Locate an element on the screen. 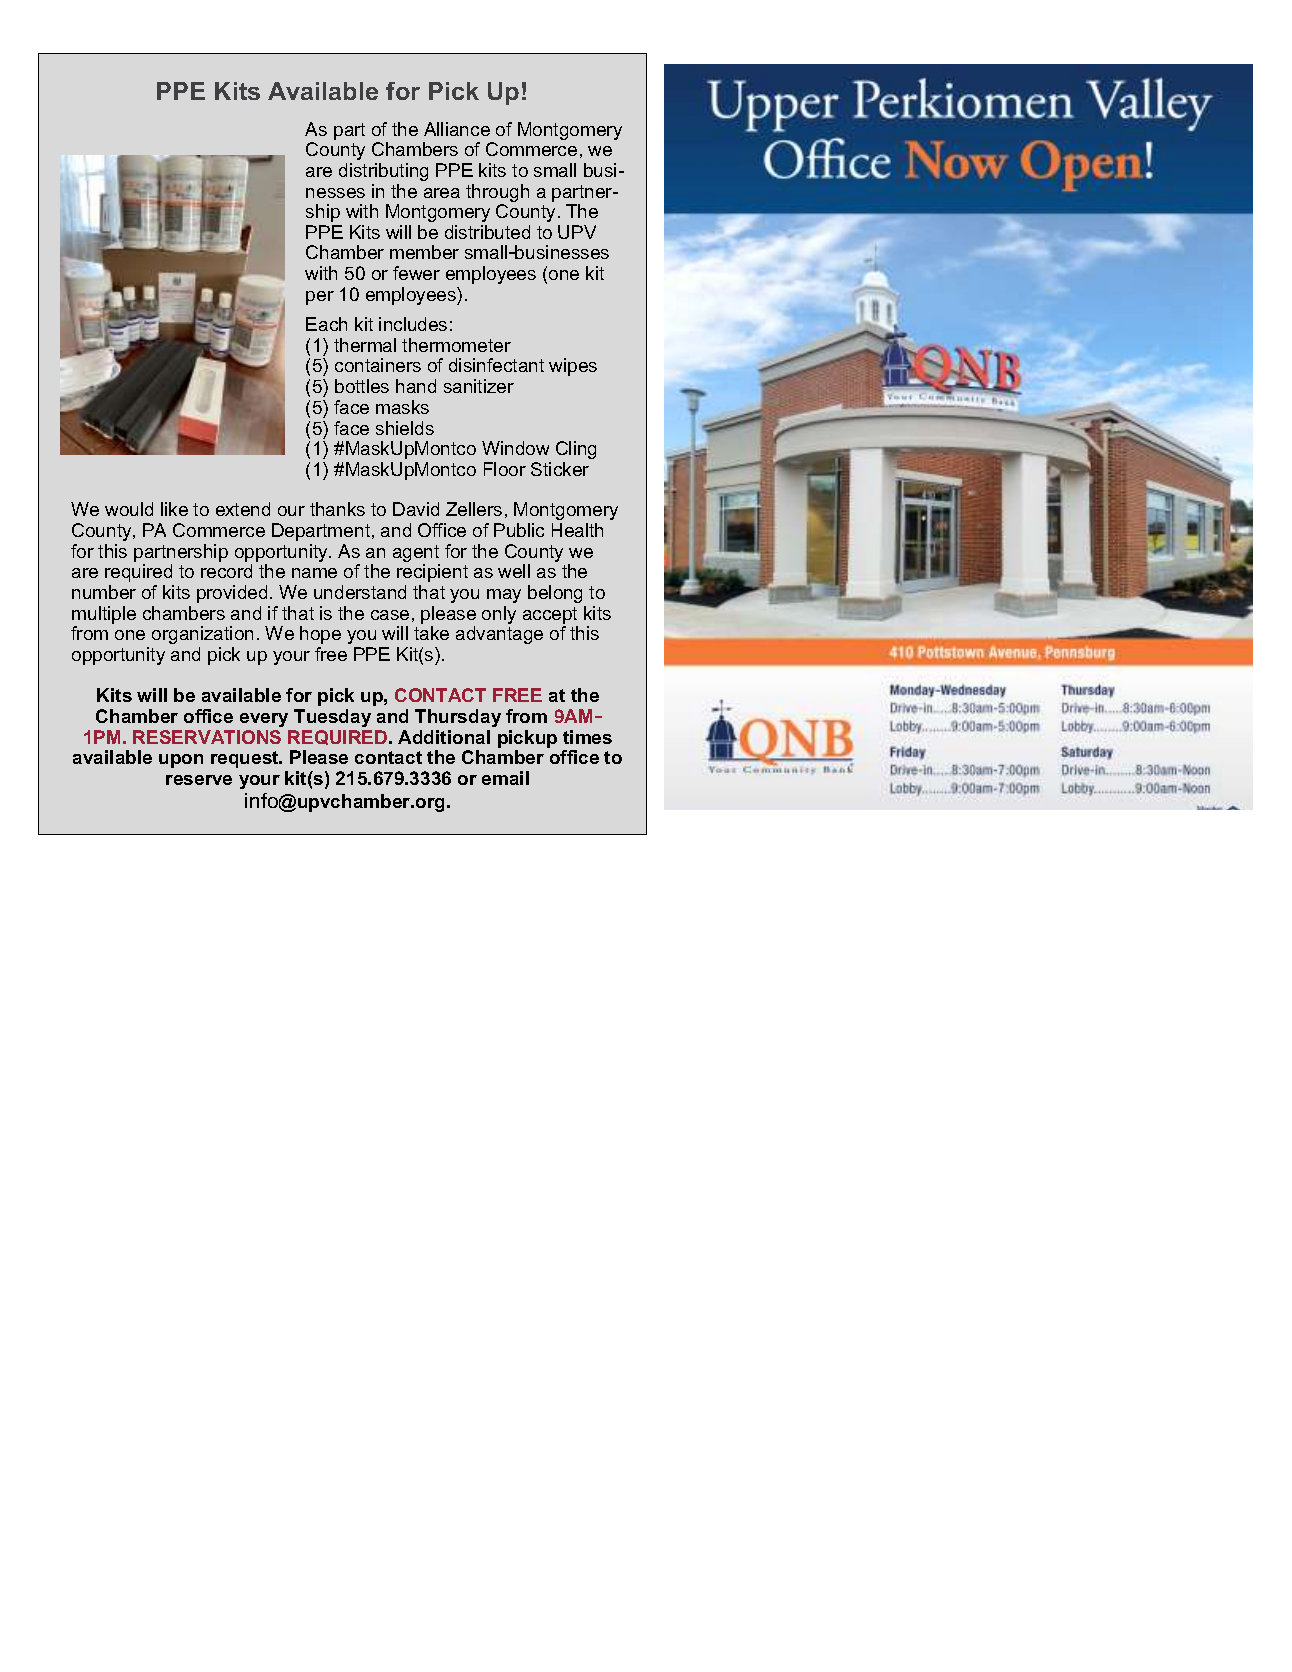  distributing is located at coordinates (383, 172).
